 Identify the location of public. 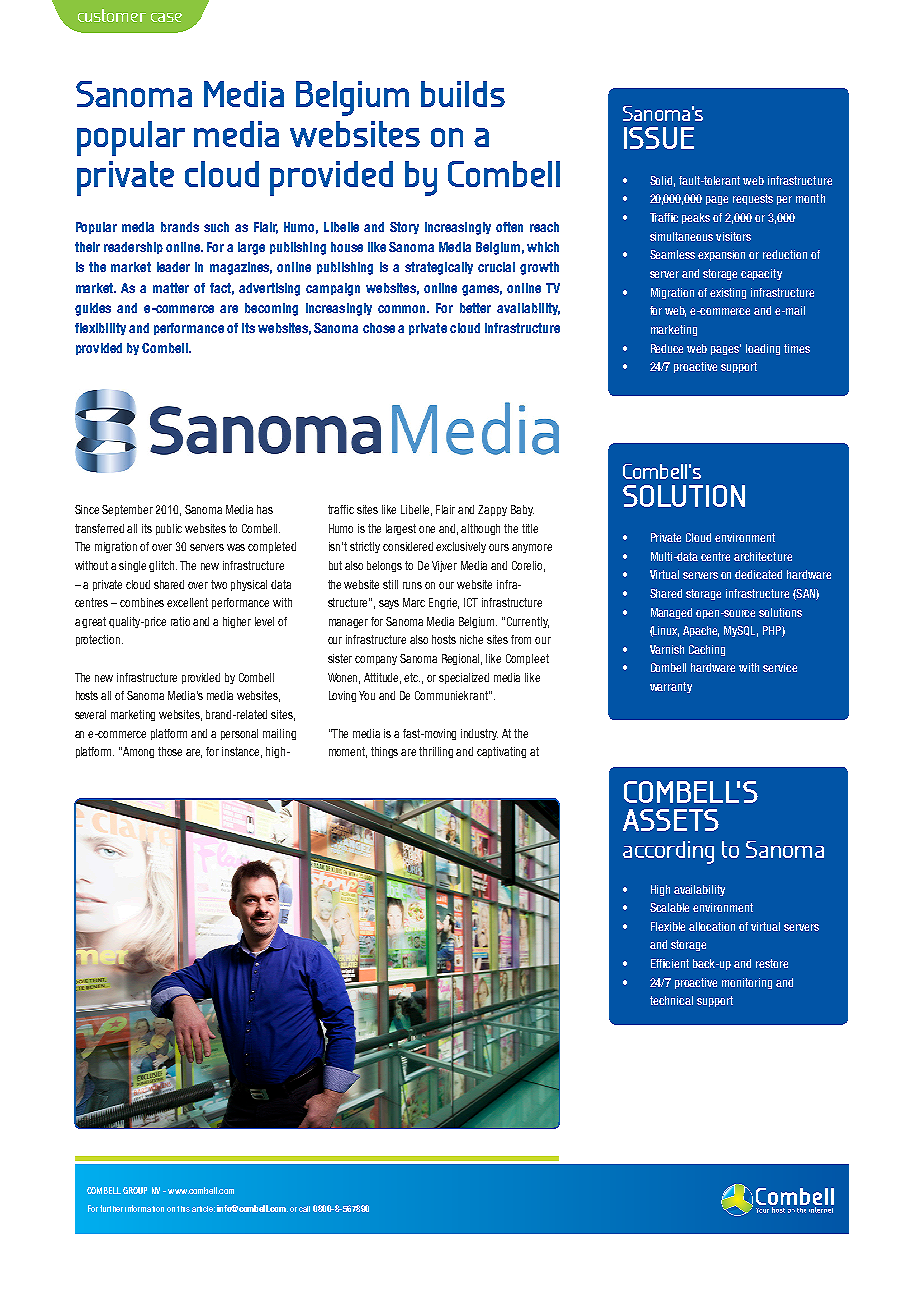
(169, 529).
